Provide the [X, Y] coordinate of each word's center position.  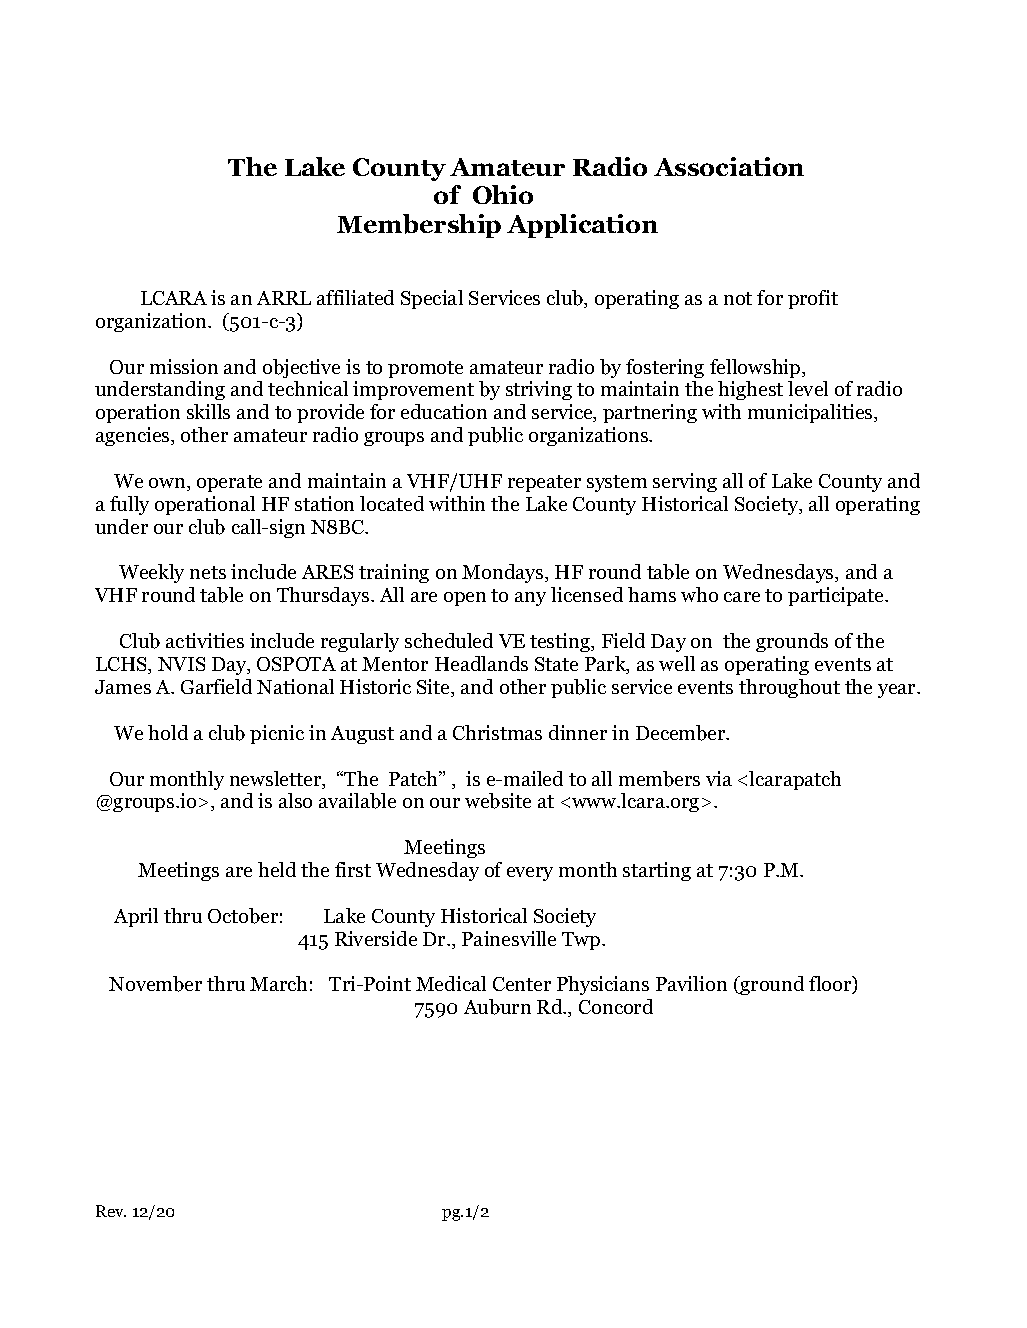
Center [522, 984]
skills [208, 411]
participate [837, 596]
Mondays [504, 573]
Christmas [497, 732]
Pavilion [691, 983]
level [808, 388]
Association [729, 166]
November [155, 984]
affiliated [355, 297]
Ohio [503, 194]
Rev [111, 1211]
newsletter [277, 780]
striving [539, 390]
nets [208, 572]
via [719, 778]
